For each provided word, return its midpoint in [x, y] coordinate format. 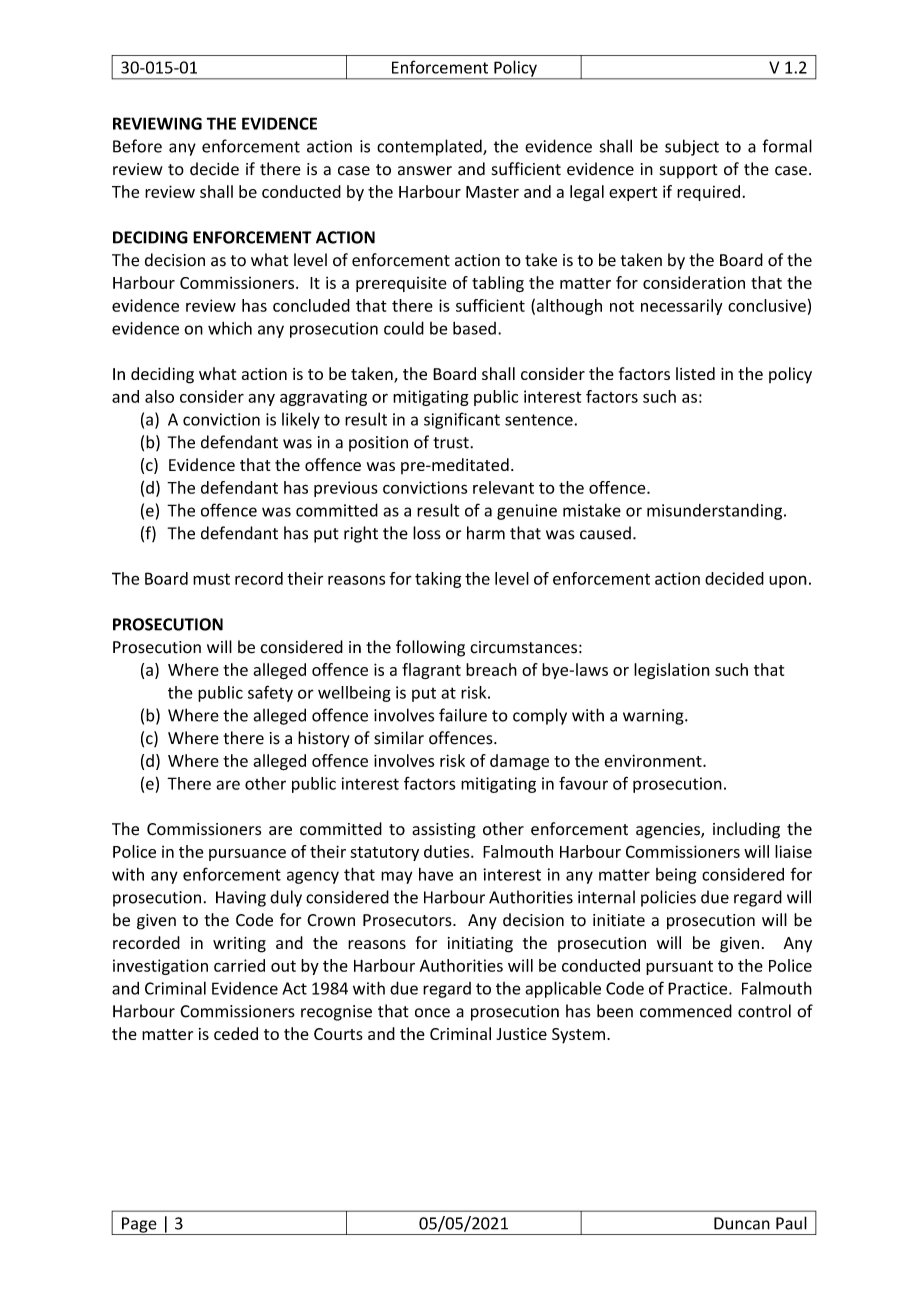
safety [270, 693]
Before [137, 146]
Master [492, 192]
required [708, 193]
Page [139, 1226]
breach [491, 669]
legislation [672, 671]
